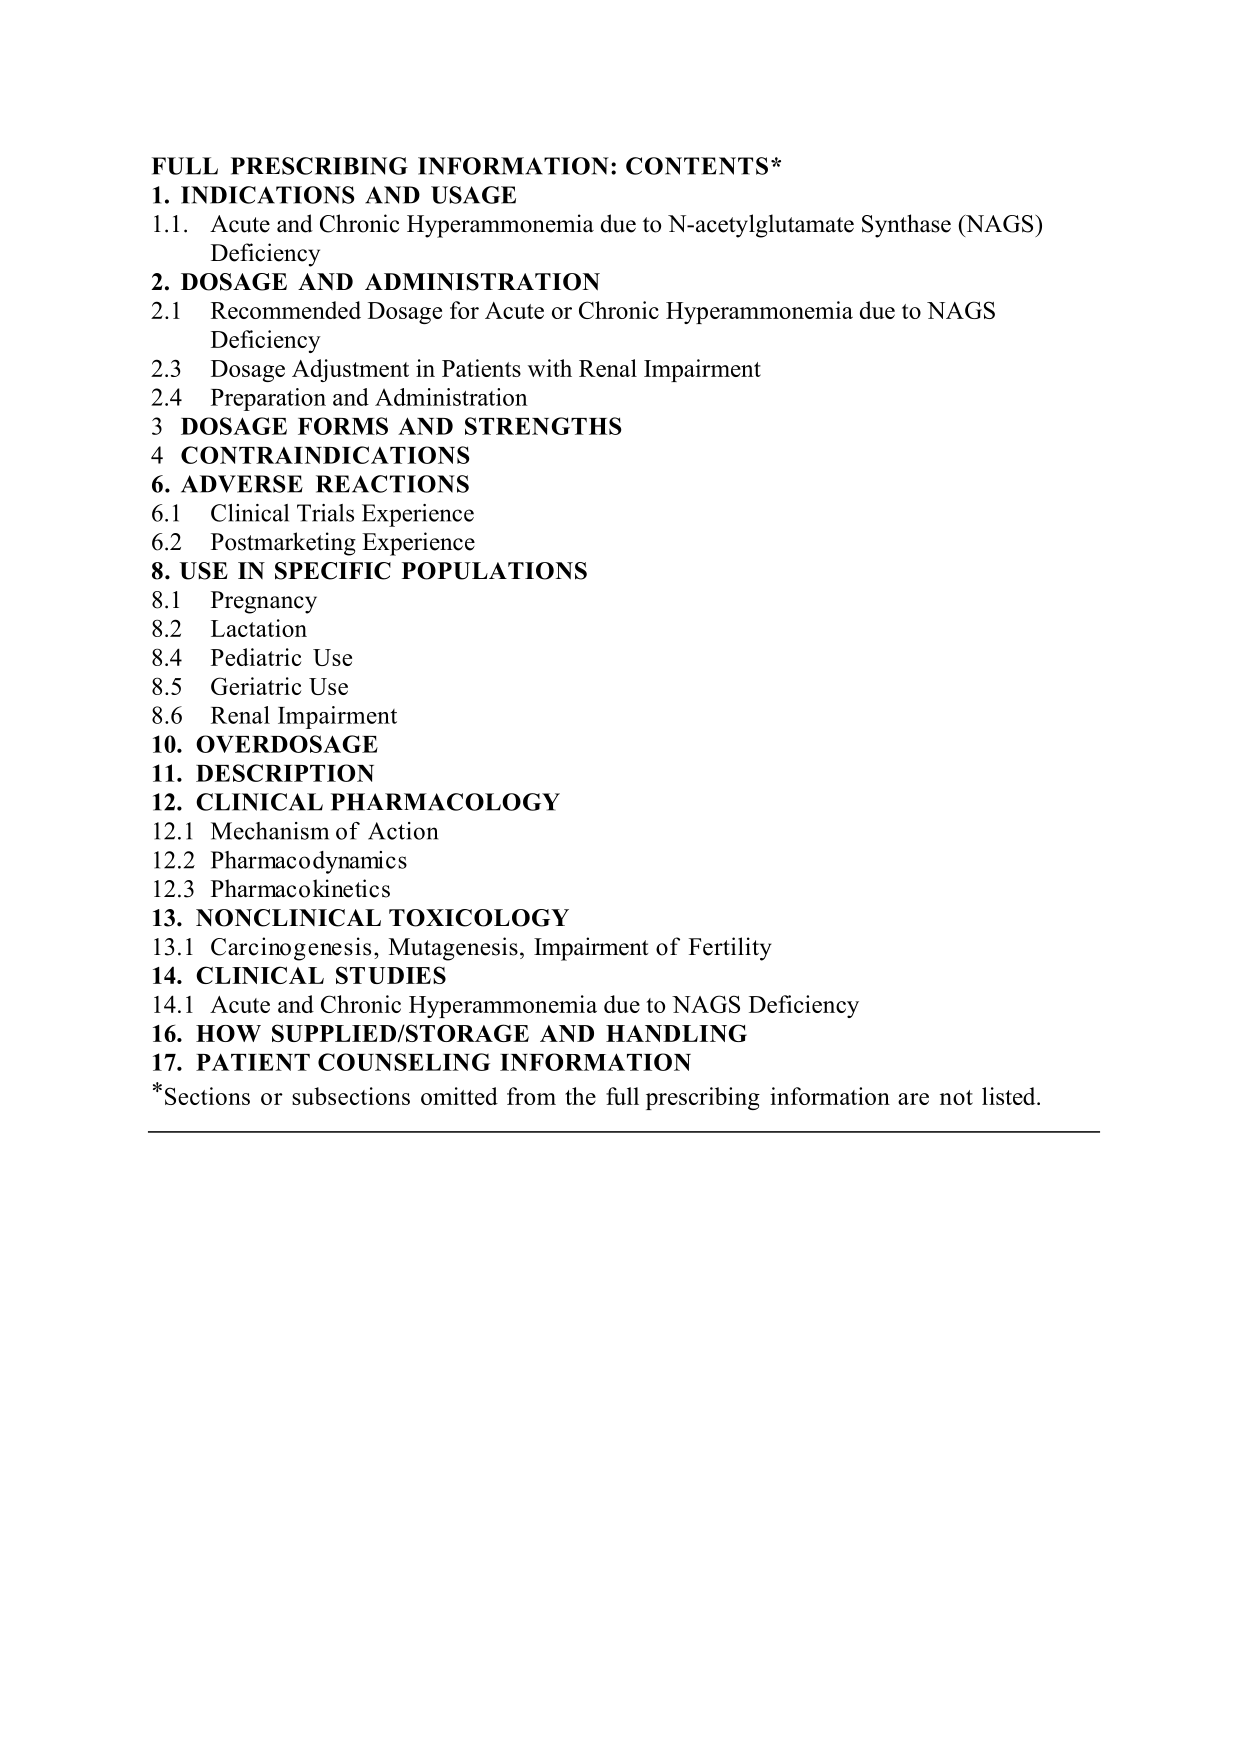 Image resolution: width=1248 pixels, height=1764 pixels. What do you see at coordinates (404, 1062) in the image?
I see `COUNSELING` at bounding box center [404, 1062].
